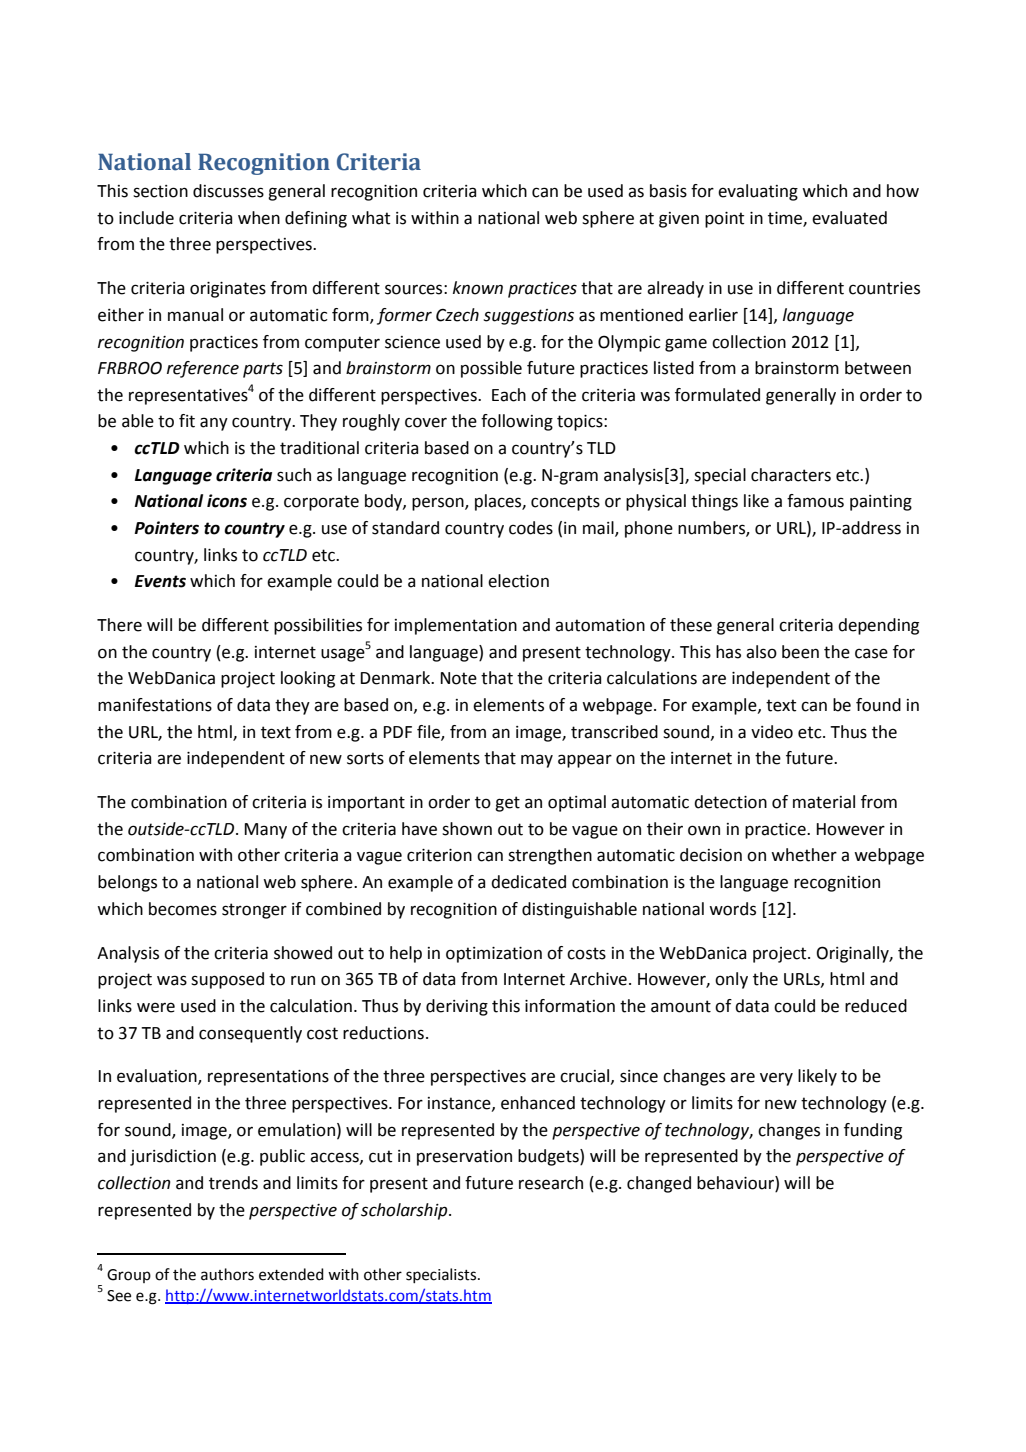 This image has width=1026, height=1452. Describe the element at coordinates (537, 761) in the image. I see `may` at that location.
